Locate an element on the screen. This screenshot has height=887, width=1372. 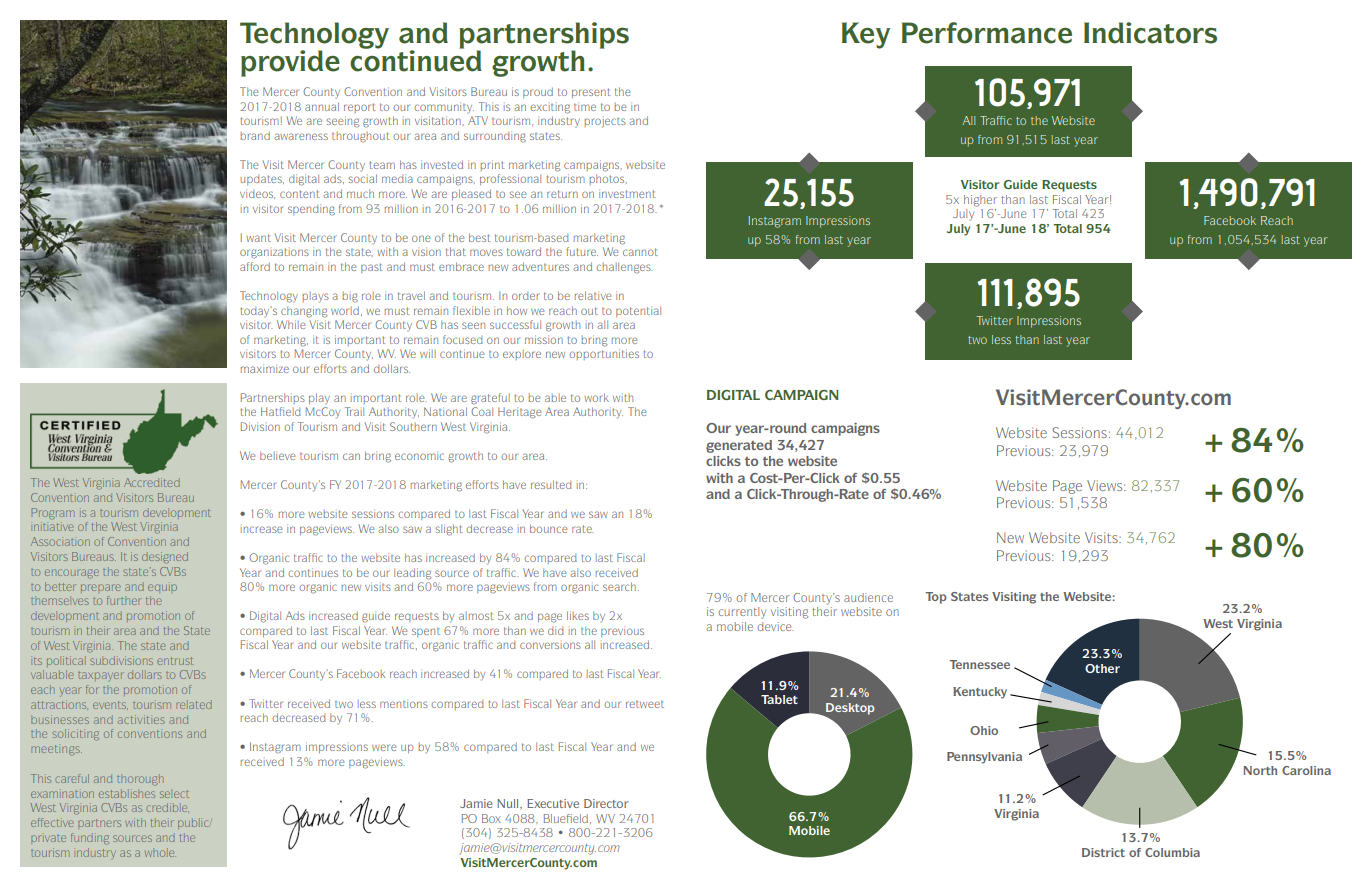
potential is located at coordinates (638, 311).
